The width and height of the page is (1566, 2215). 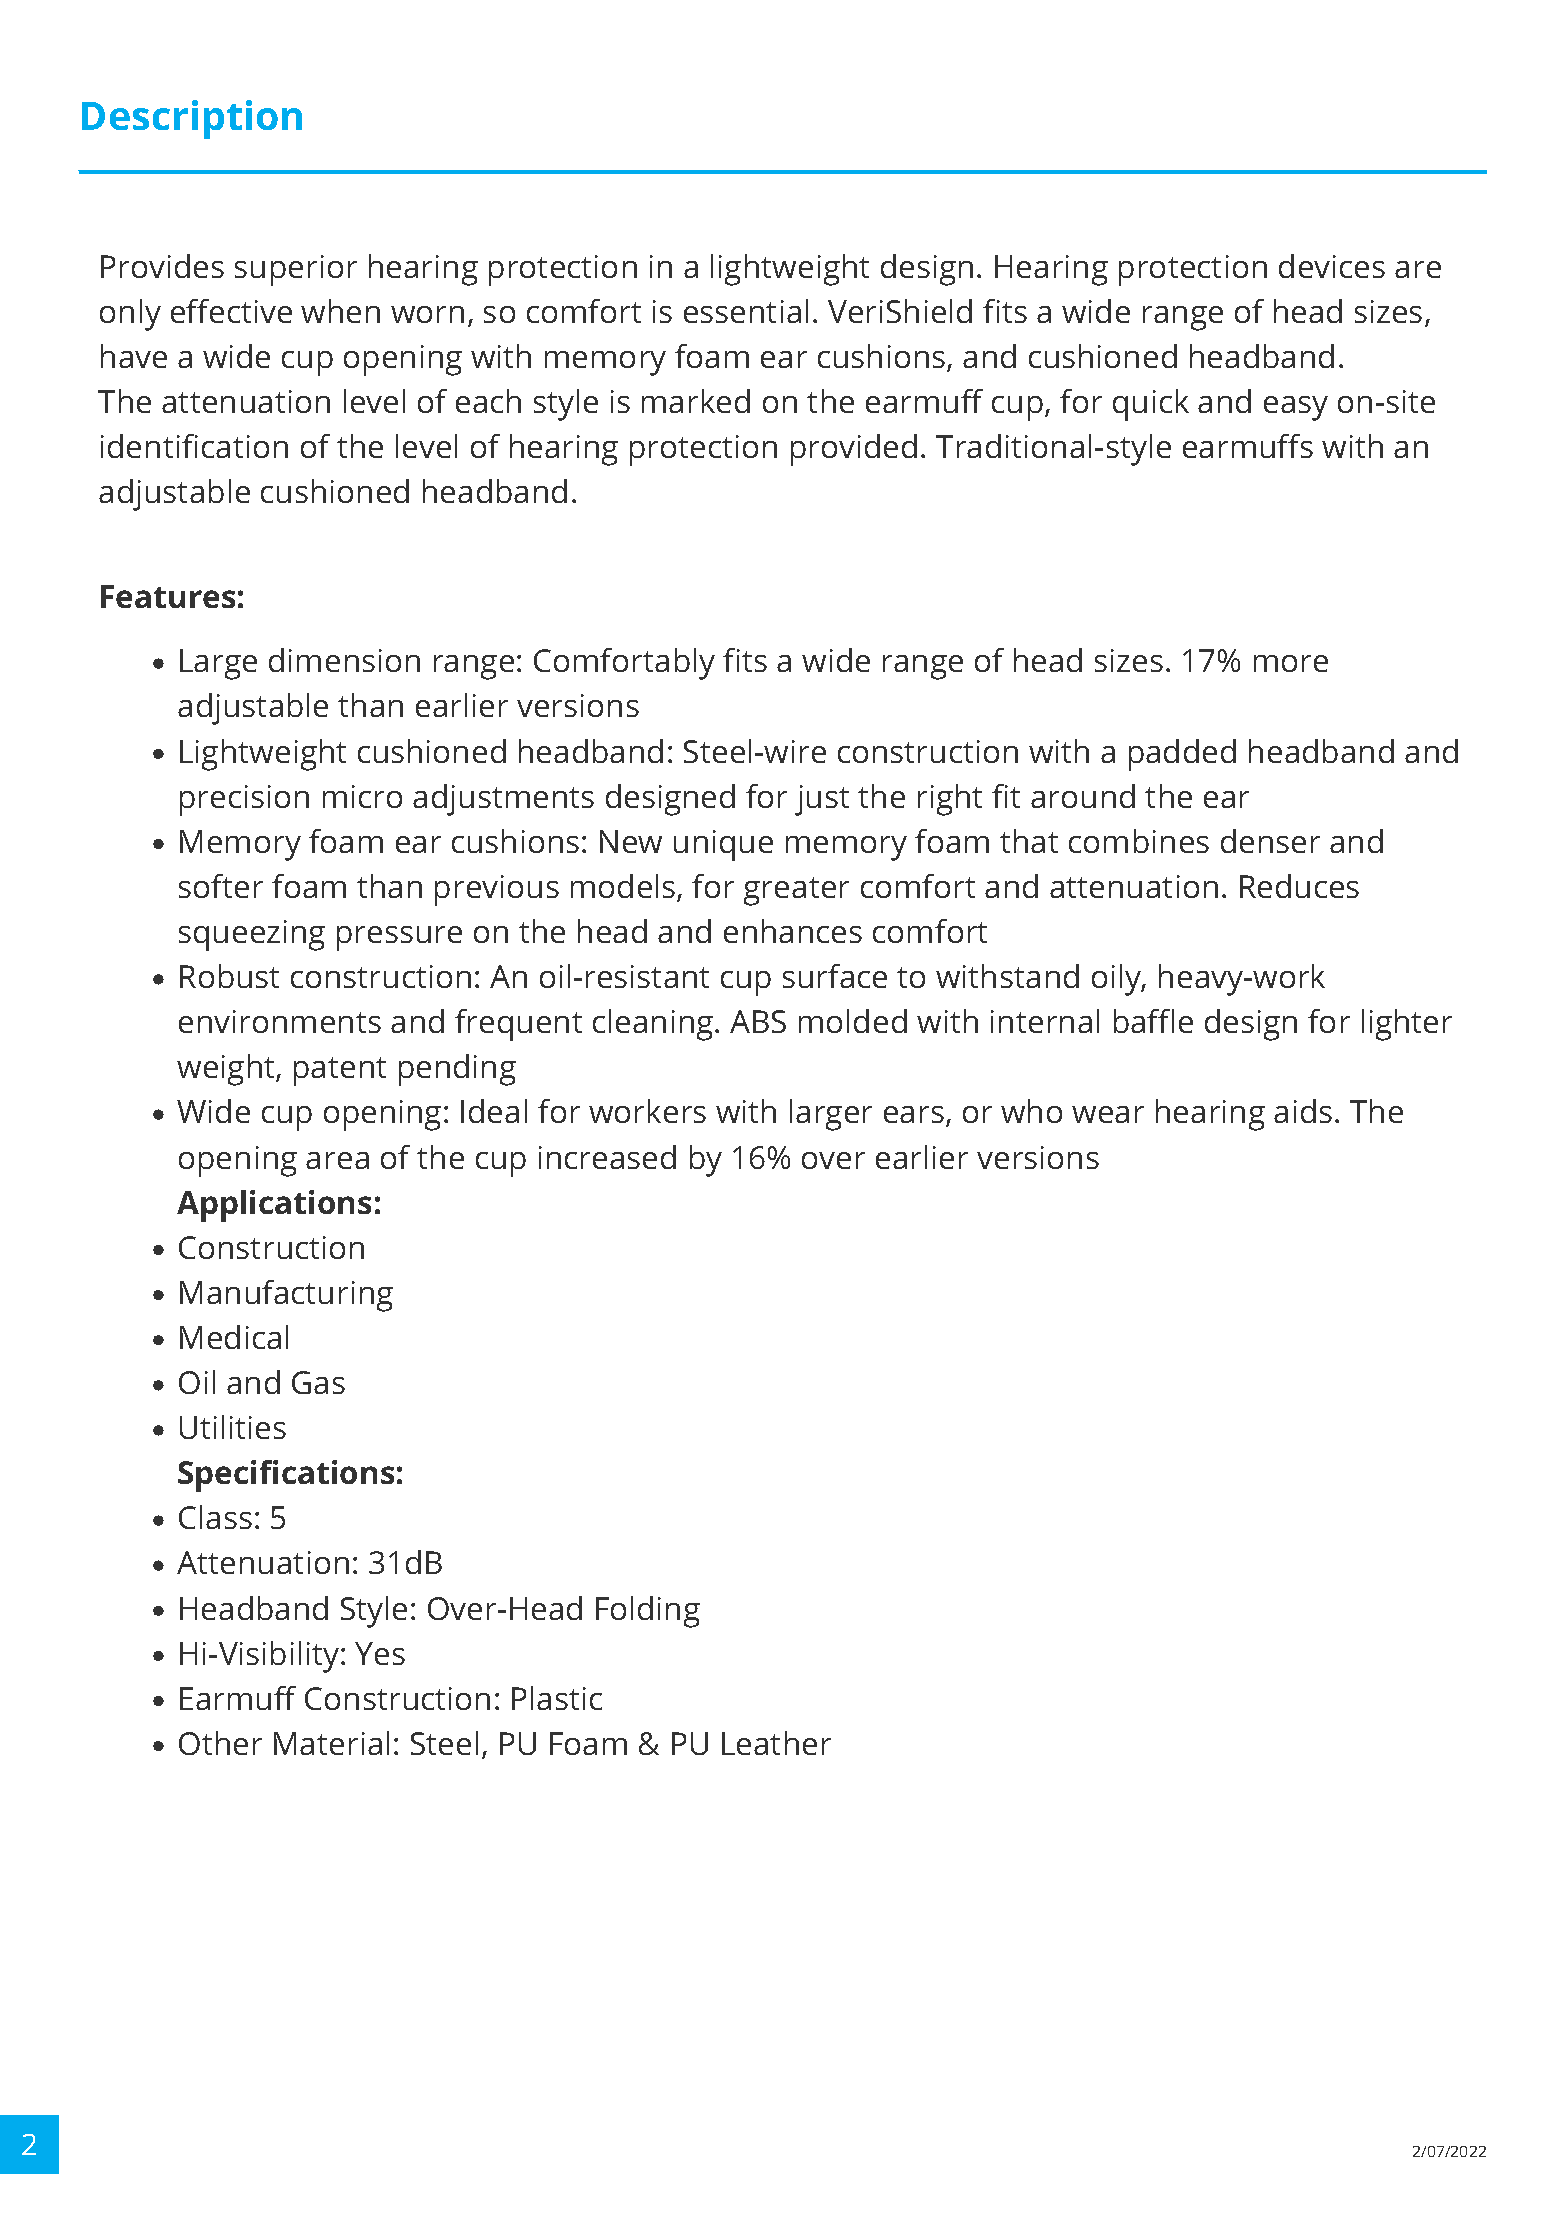 What do you see at coordinates (746, 311) in the page?
I see `essential` at bounding box center [746, 311].
